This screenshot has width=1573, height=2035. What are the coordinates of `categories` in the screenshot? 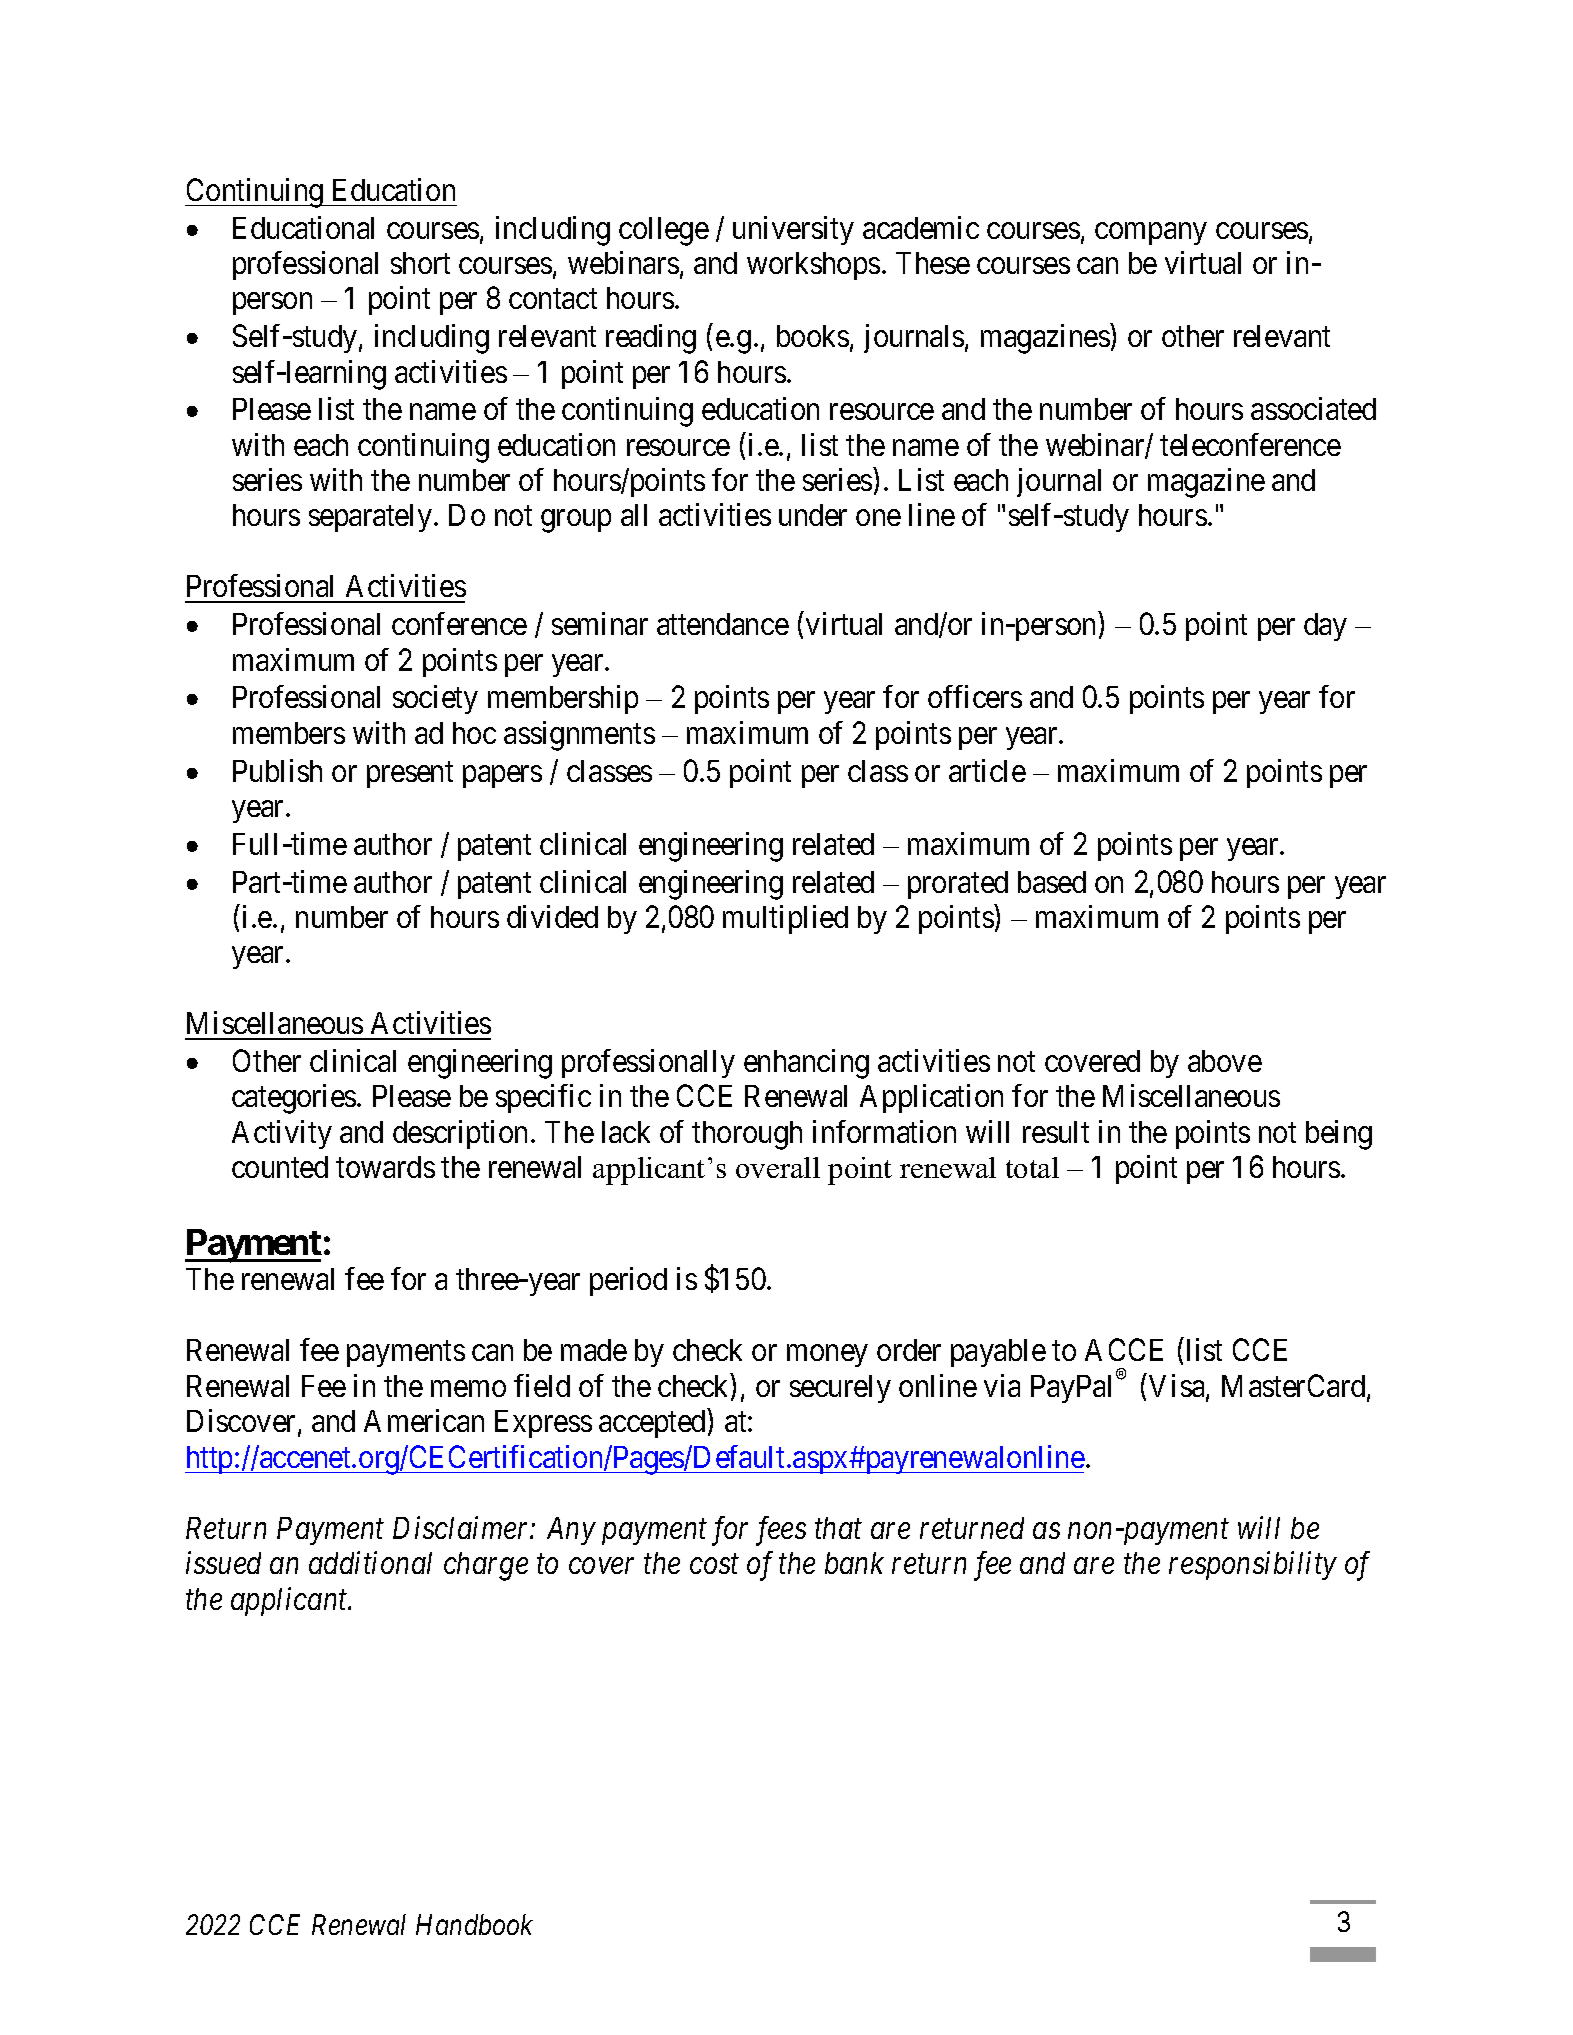 It's located at (294, 1099).
